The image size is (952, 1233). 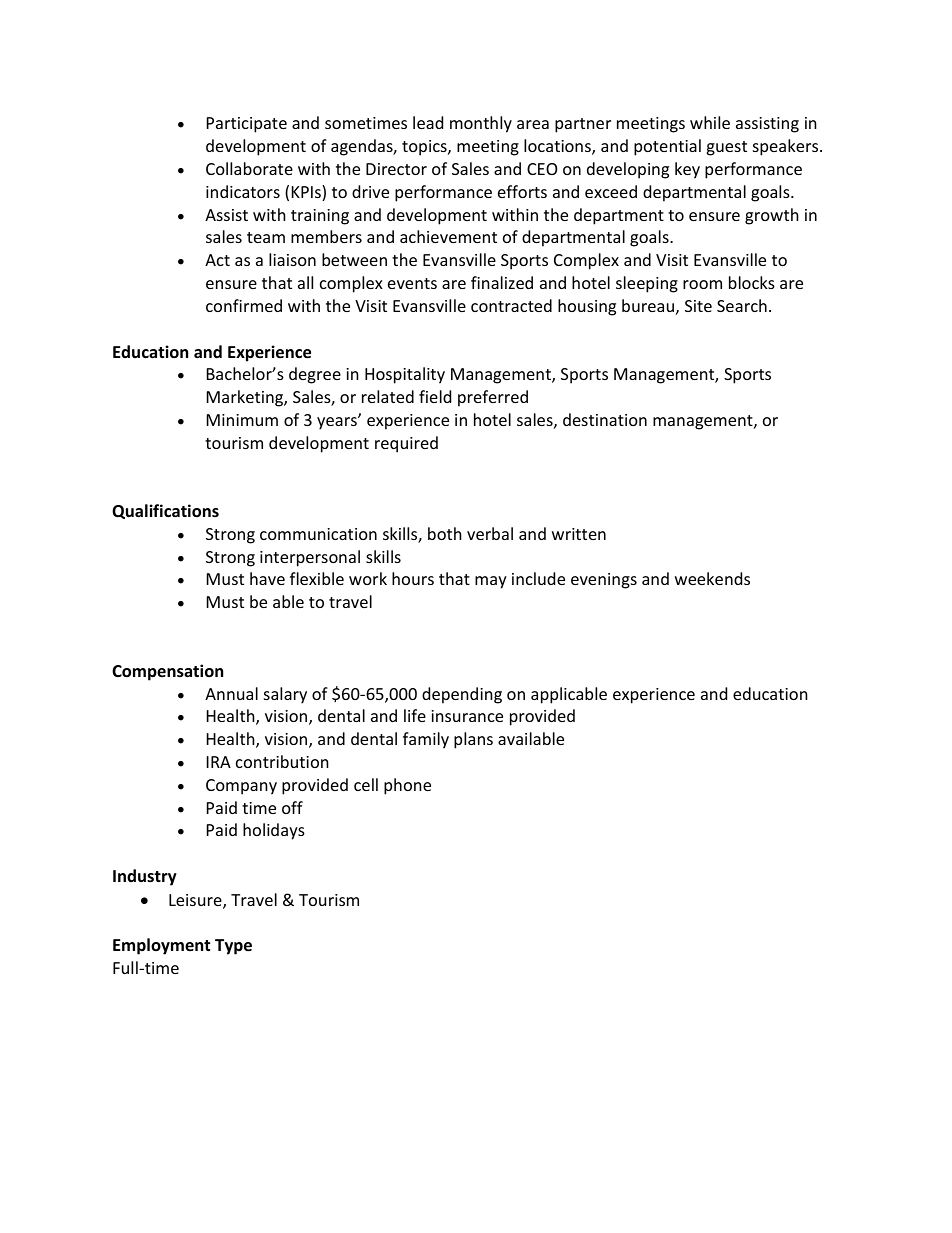 I want to click on IRA, so click(x=219, y=762).
